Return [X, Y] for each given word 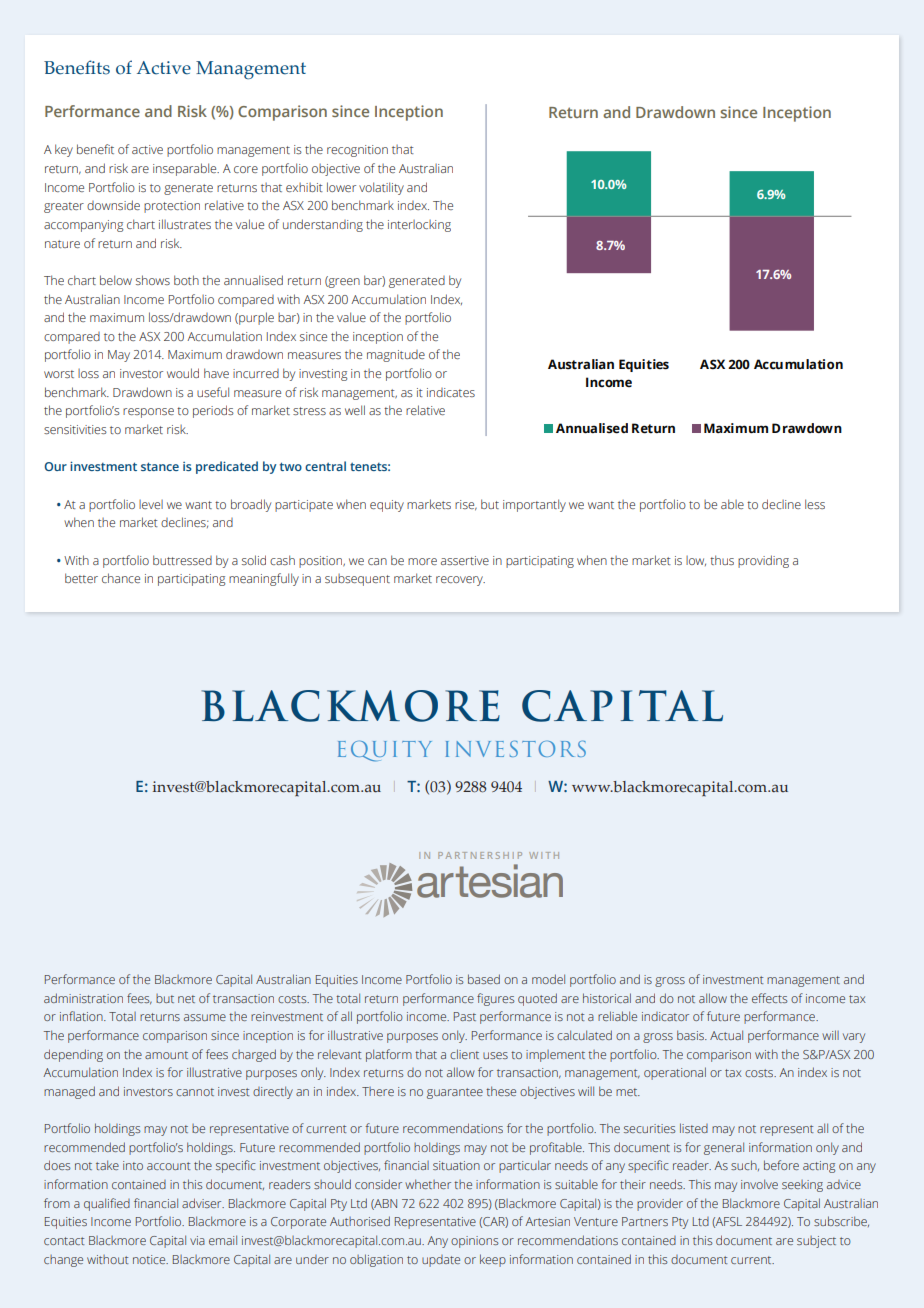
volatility [381, 188]
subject [816, 1242]
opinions [474, 1242]
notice [150, 1259]
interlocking [419, 226]
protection [172, 207]
